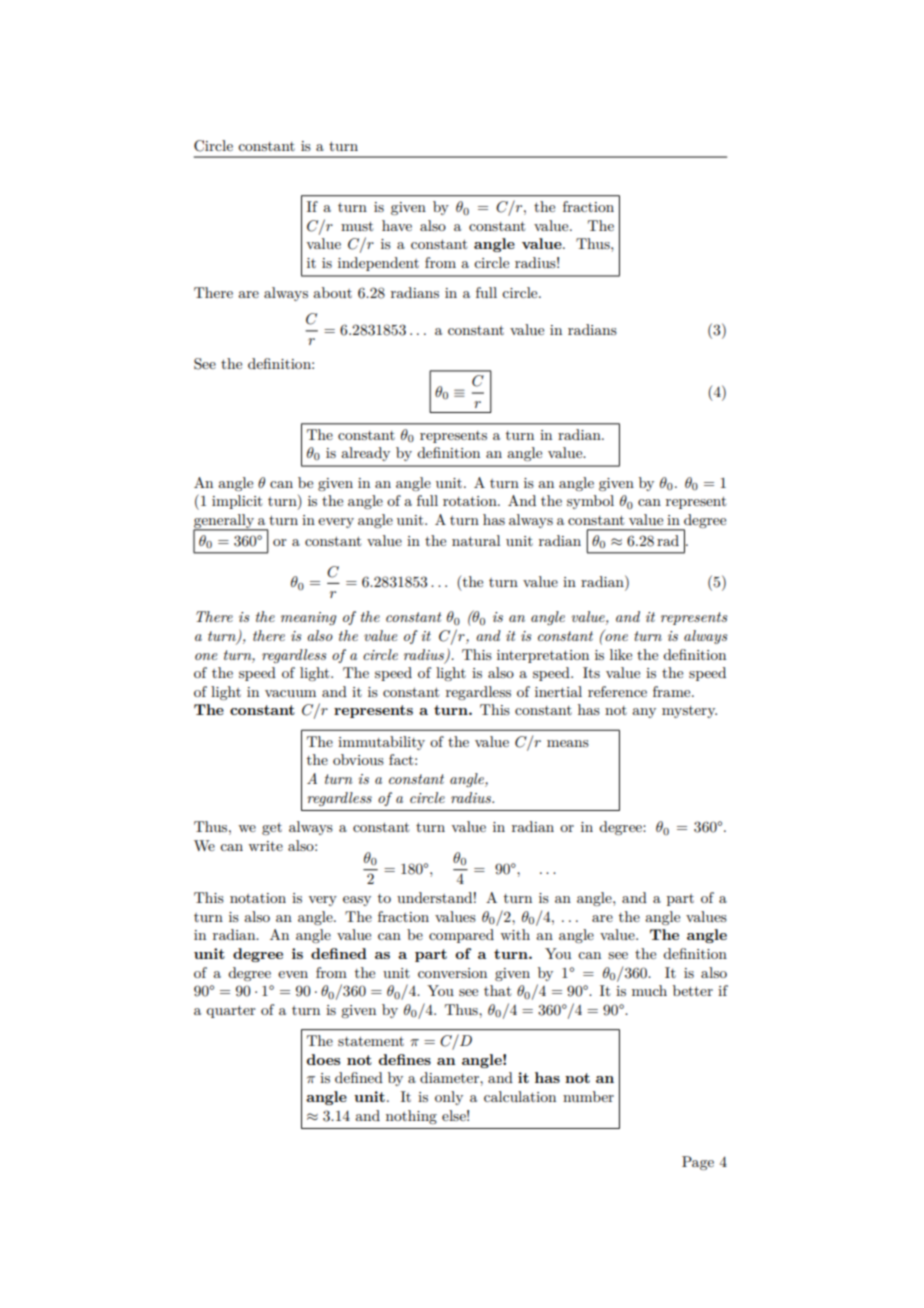 The height and width of the page is (1308, 924). What do you see at coordinates (397, 225) in the page?
I see `have` at bounding box center [397, 225].
